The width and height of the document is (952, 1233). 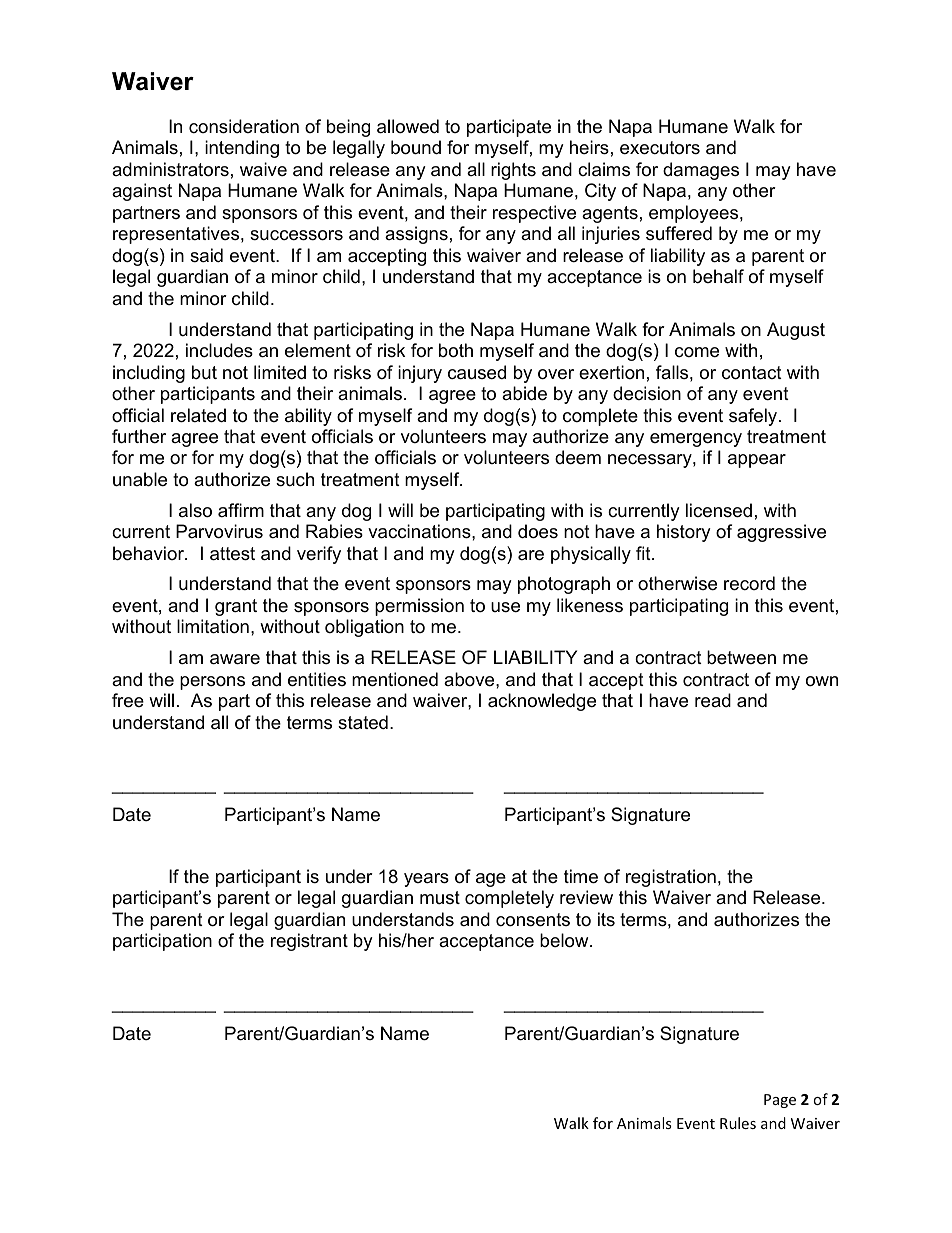 I want to click on appear, so click(x=757, y=461).
